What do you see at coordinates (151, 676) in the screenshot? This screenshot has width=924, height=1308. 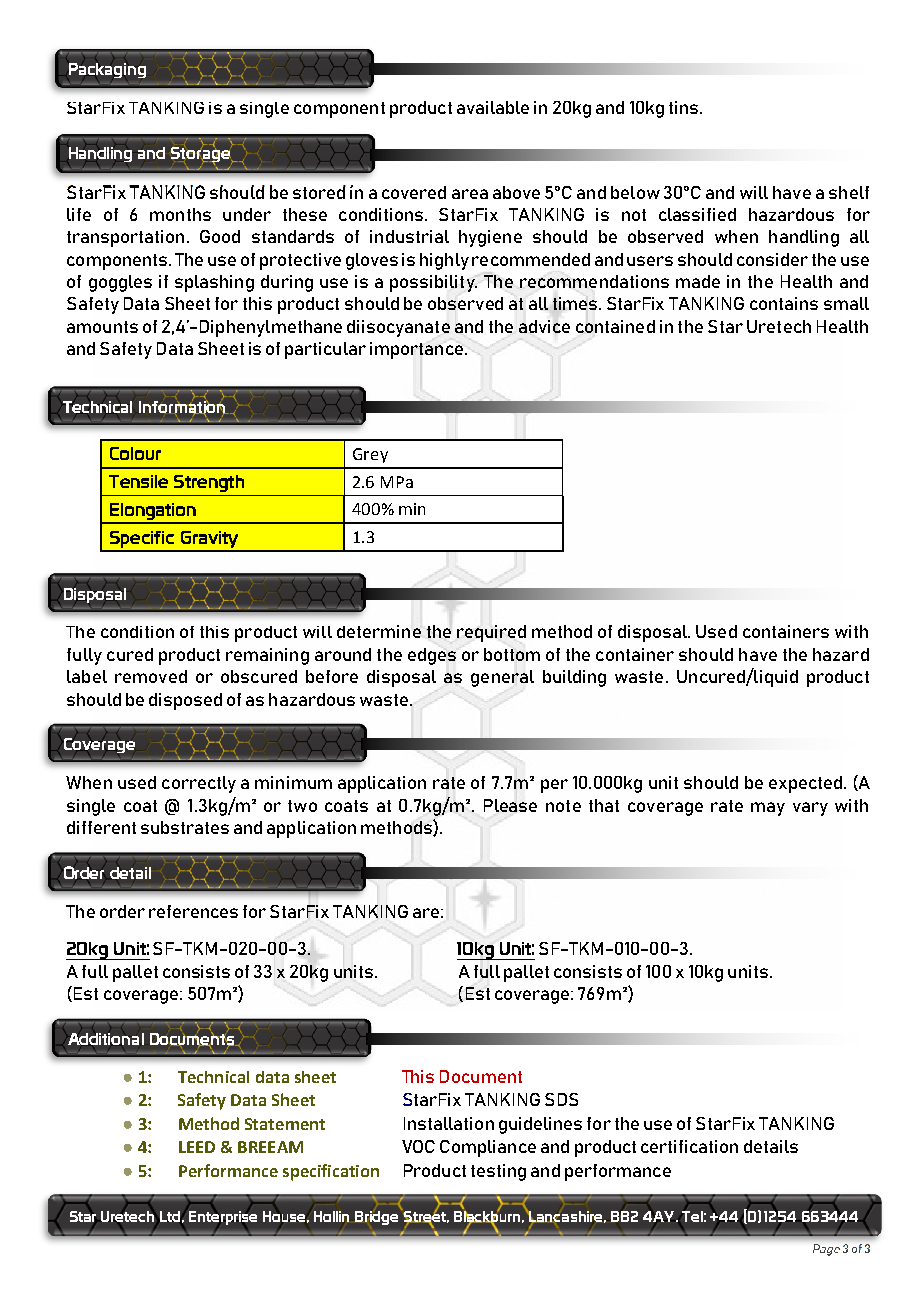 I see `removed` at bounding box center [151, 676].
